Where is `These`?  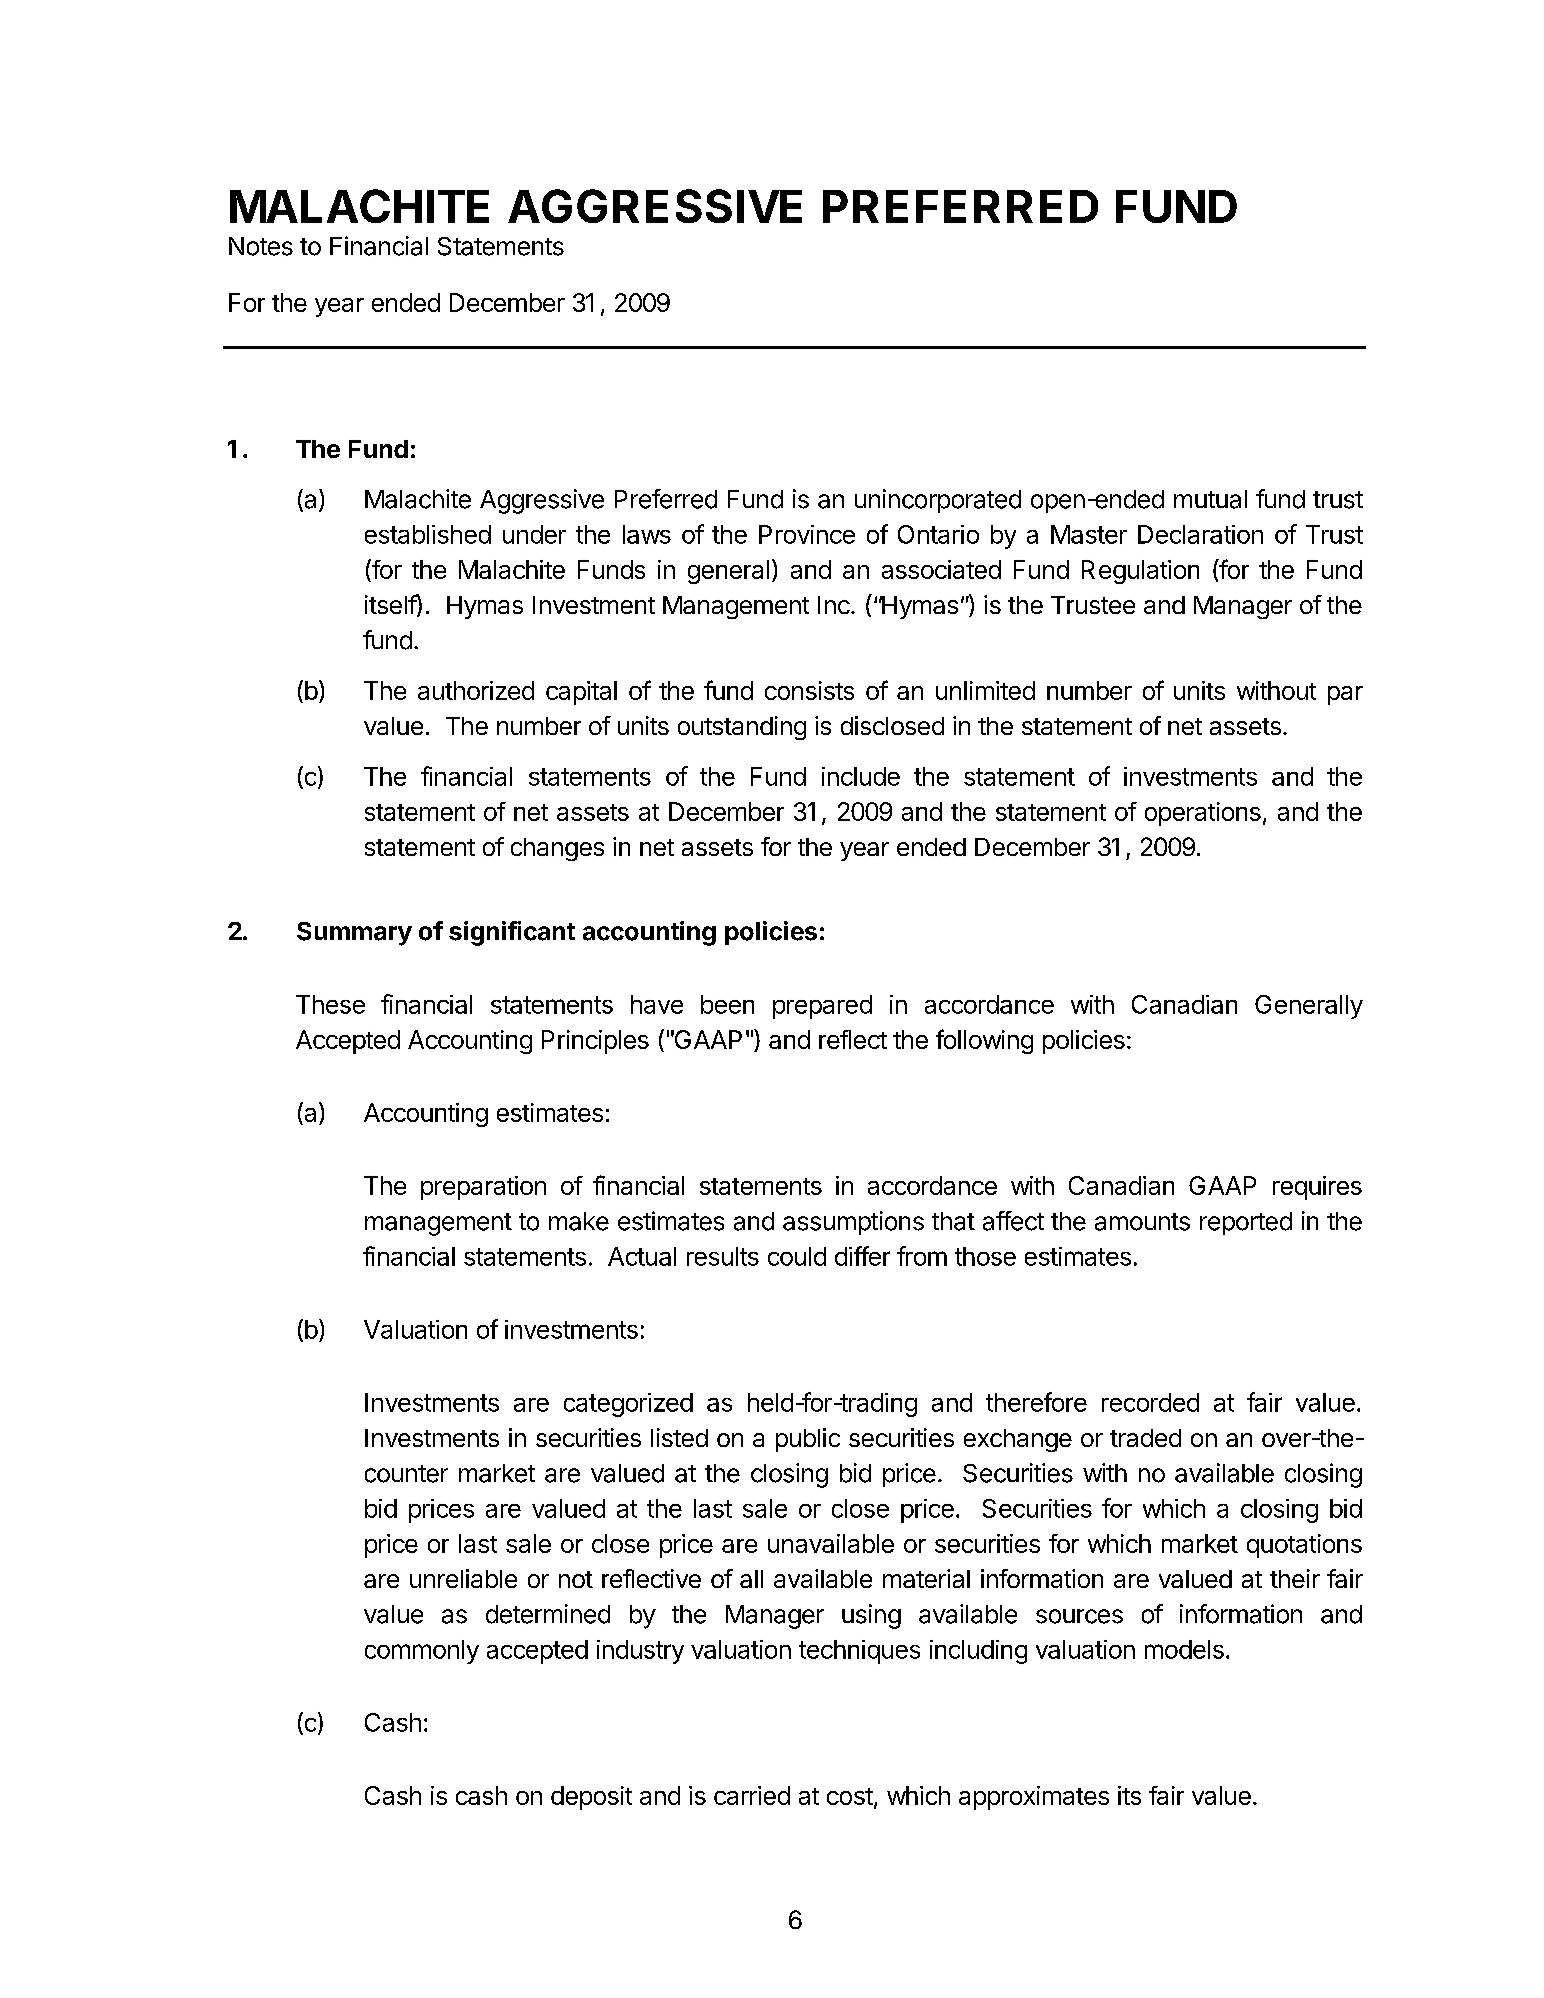 These is located at coordinates (330, 1004).
